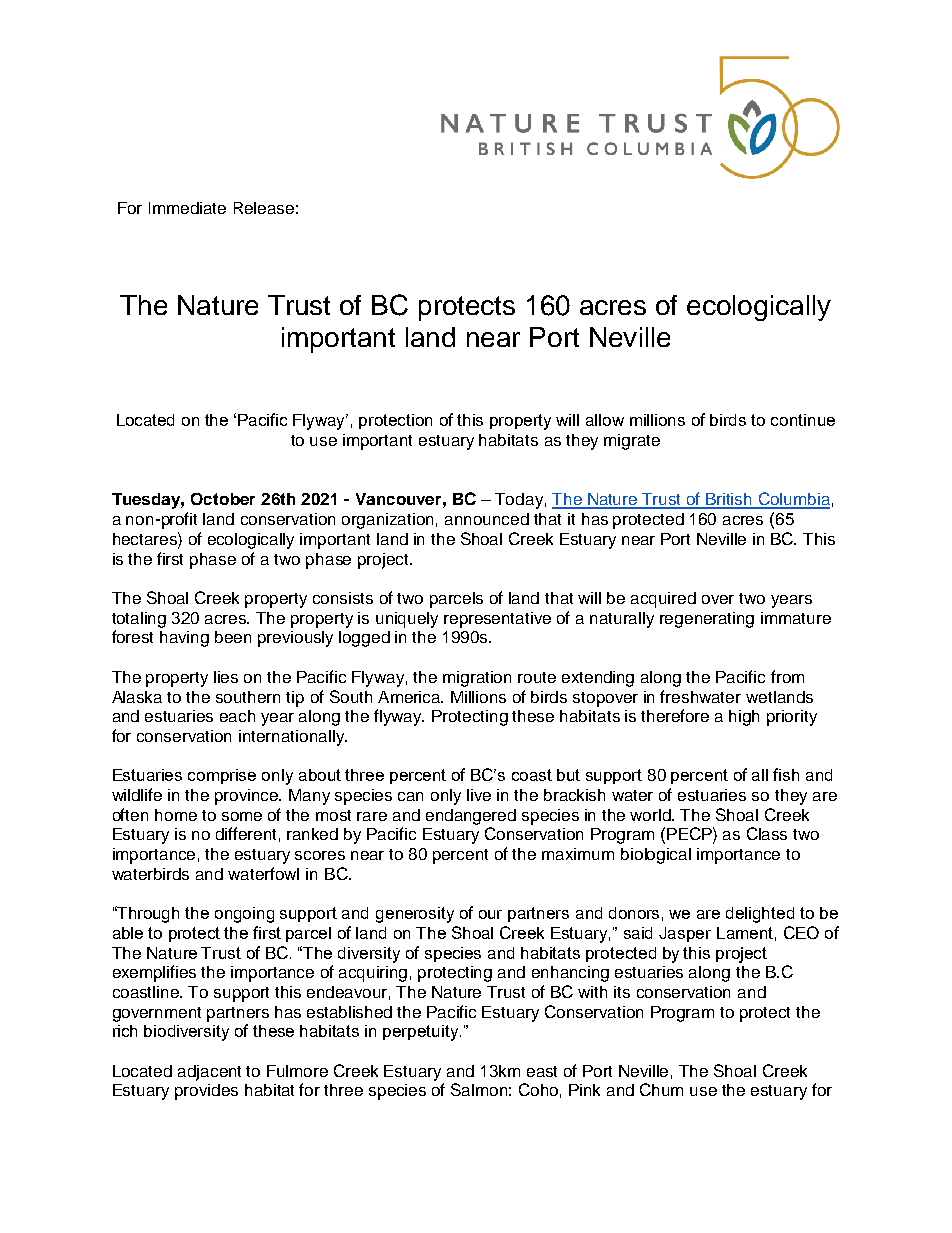 This page has height=1233, width=952. Describe the element at coordinates (187, 208) in the page. I see `Immediate` at that location.
